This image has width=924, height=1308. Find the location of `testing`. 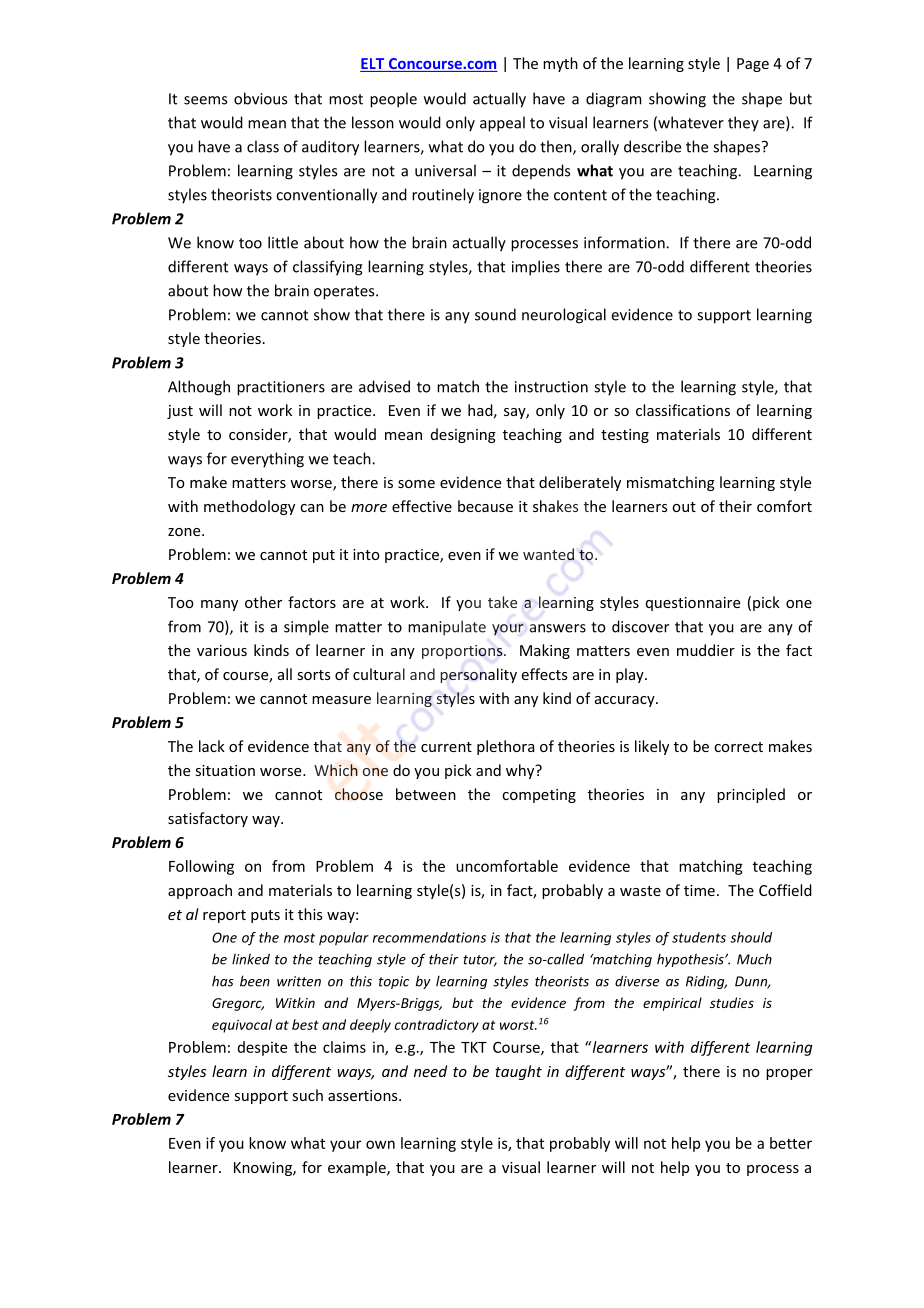

testing is located at coordinates (625, 436).
